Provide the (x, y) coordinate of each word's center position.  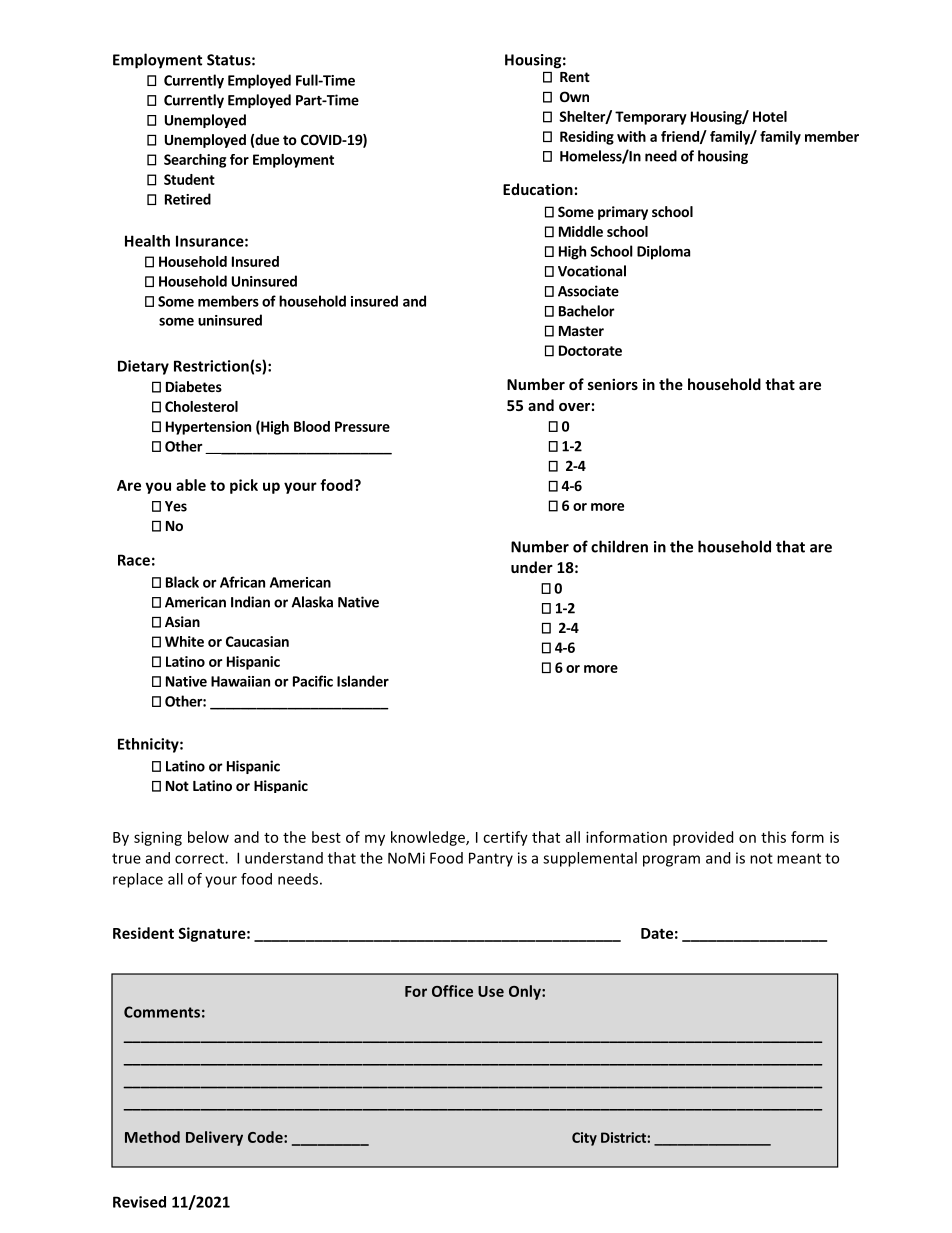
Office (452, 991)
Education (538, 189)
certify (505, 838)
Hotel (770, 116)
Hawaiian (240, 681)
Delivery (214, 1138)
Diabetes (194, 386)
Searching (195, 161)
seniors (613, 384)
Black (182, 582)
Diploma (663, 252)
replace (138, 880)
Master (581, 331)
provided (703, 838)
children (619, 546)
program (671, 861)
